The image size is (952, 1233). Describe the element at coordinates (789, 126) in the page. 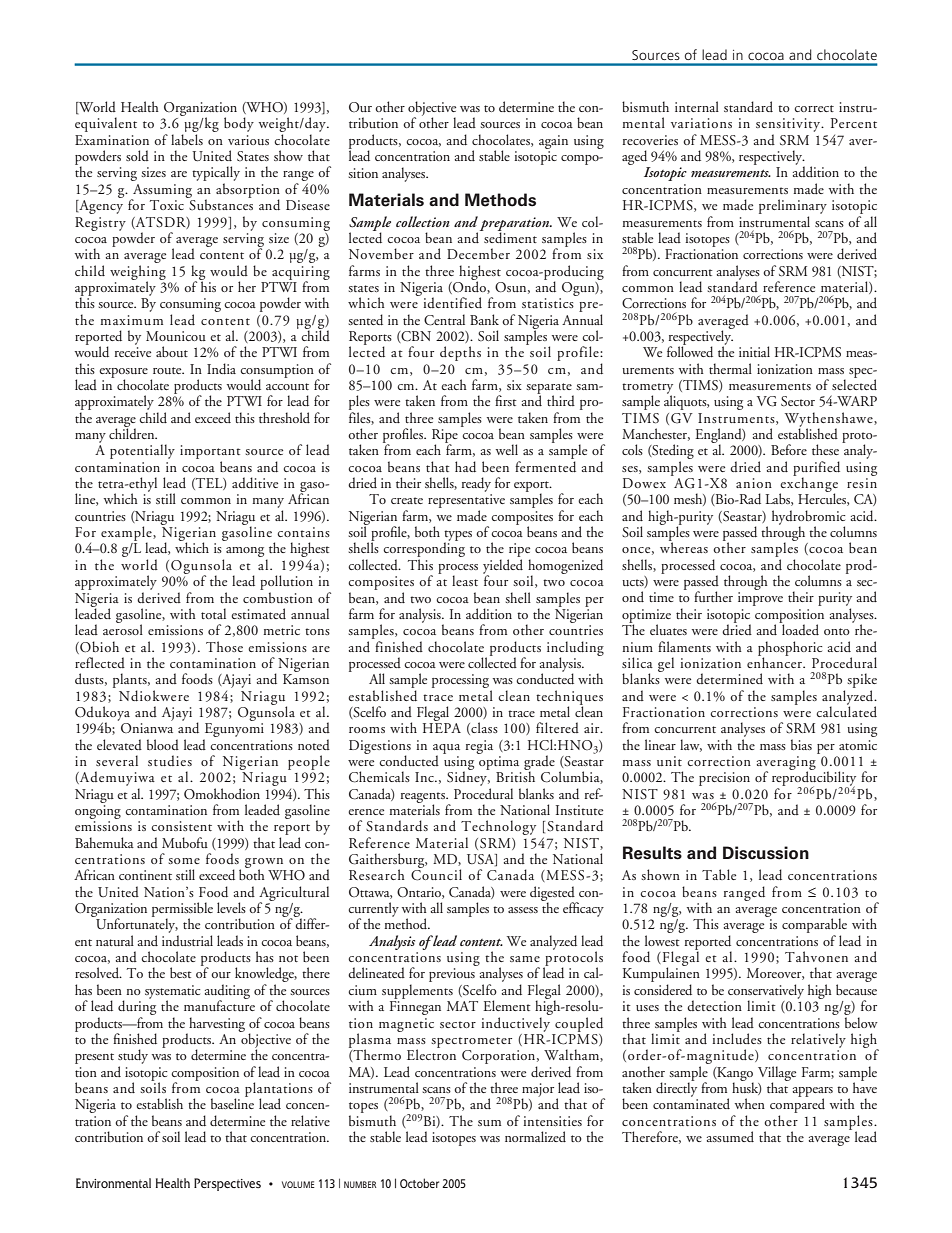

I see `sensitivity` at that location.
